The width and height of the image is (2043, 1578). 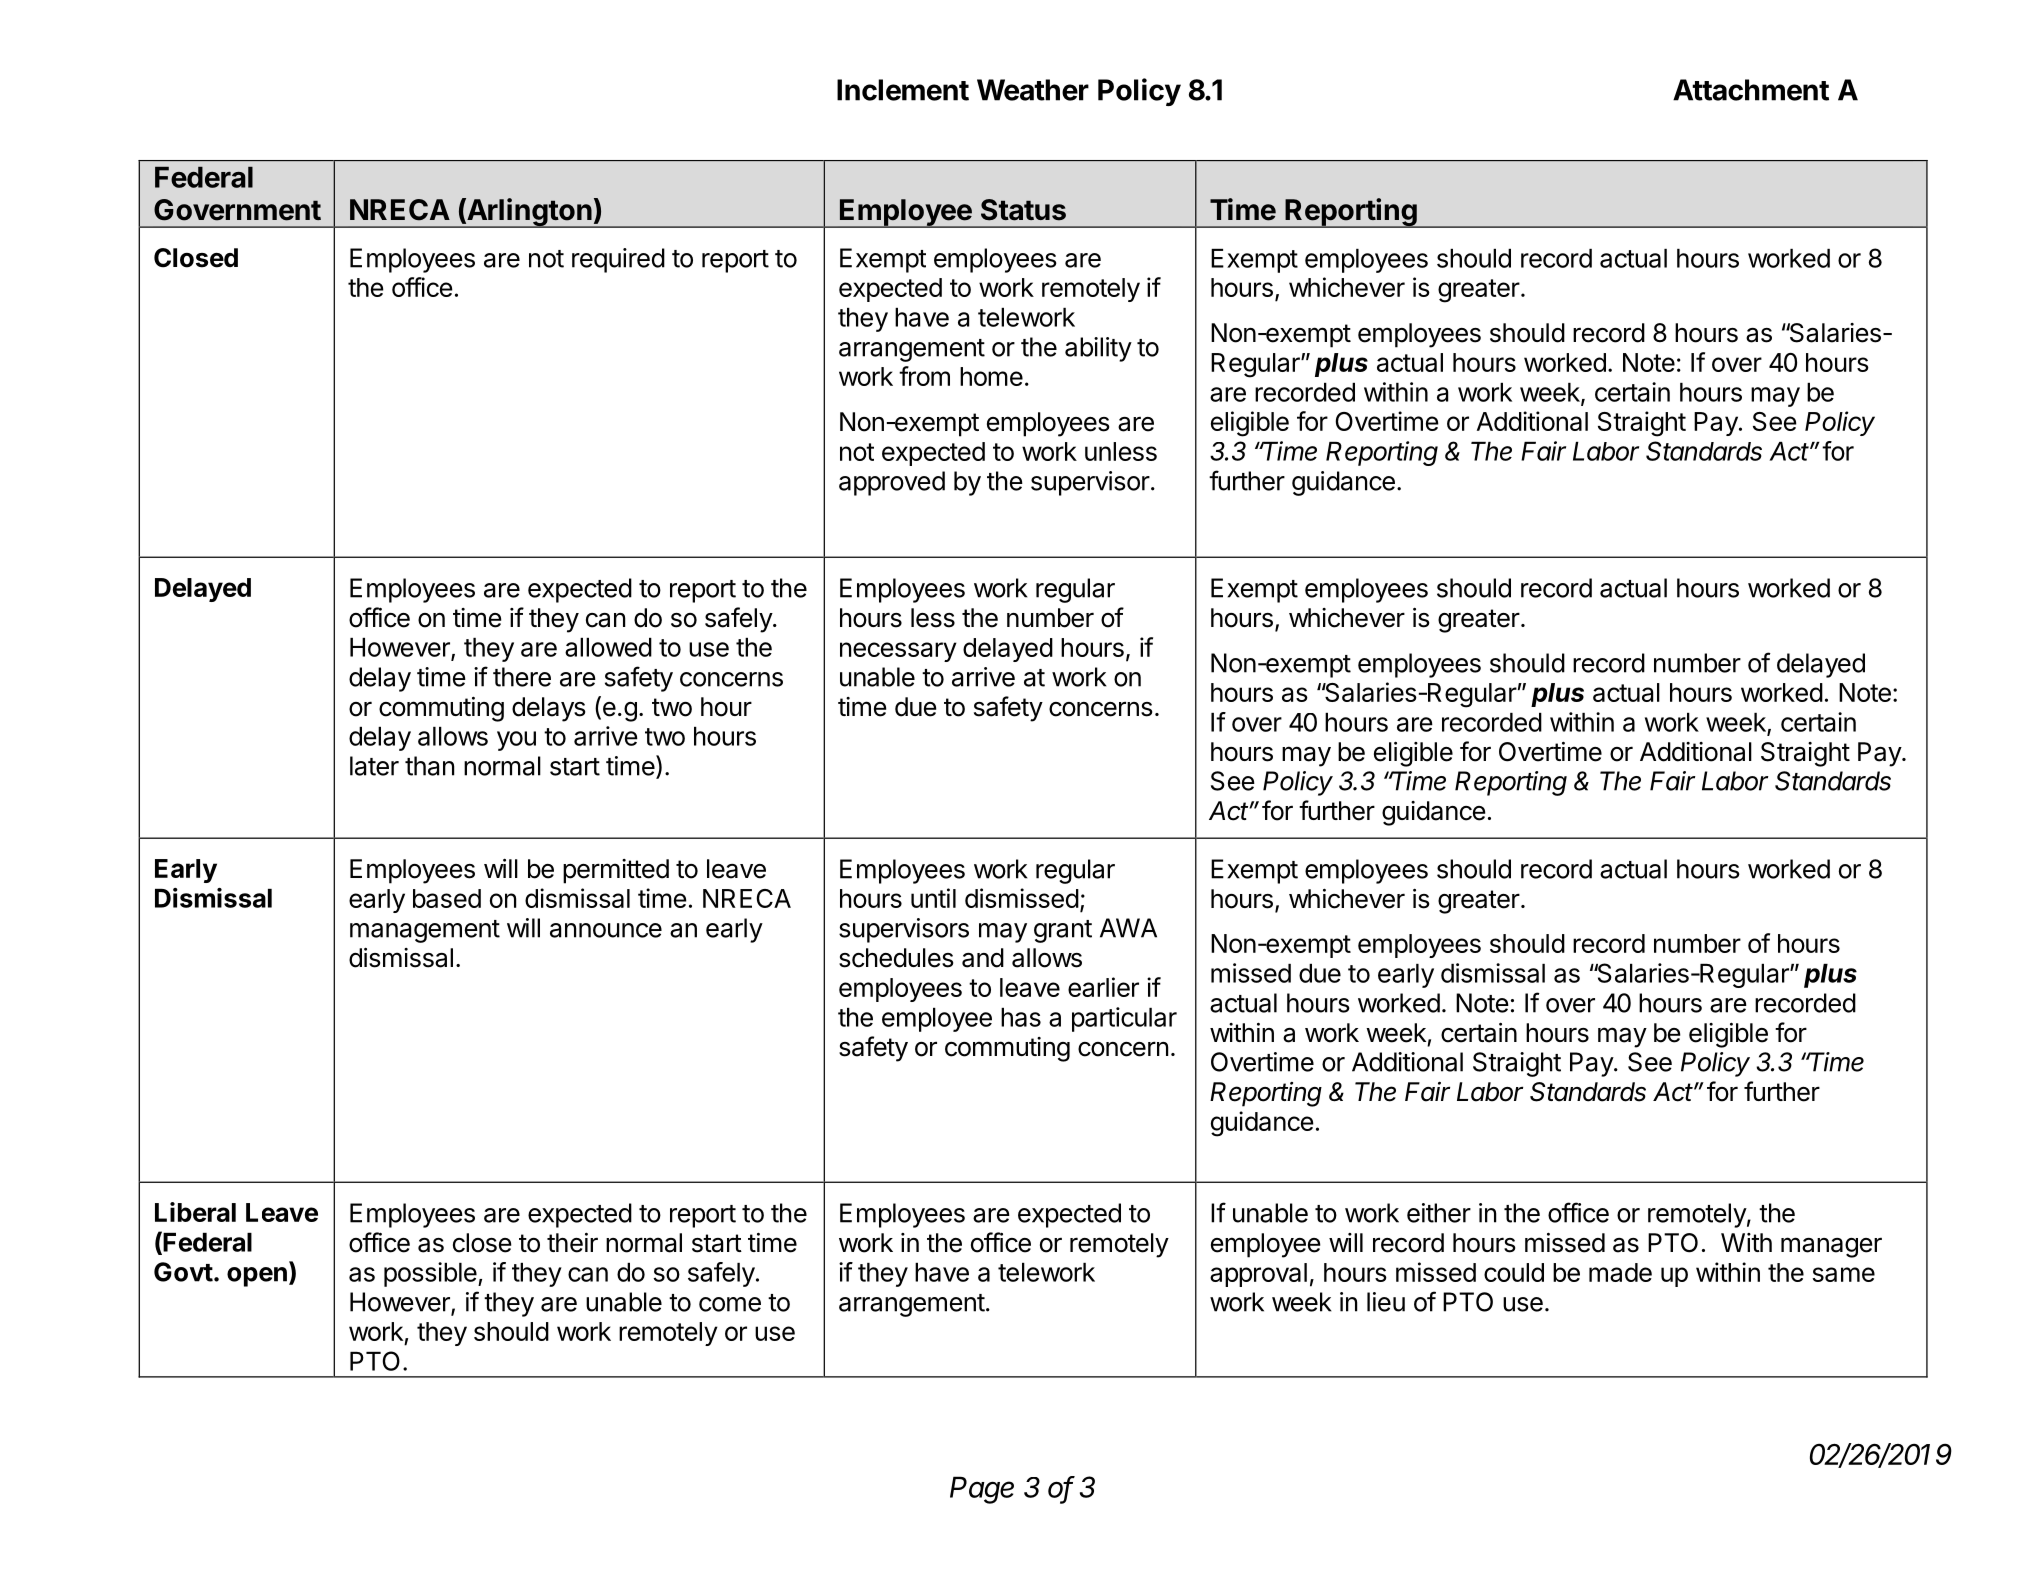 What do you see at coordinates (618, 260) in the image?
I see `required` at bounding box center [618, 260].
